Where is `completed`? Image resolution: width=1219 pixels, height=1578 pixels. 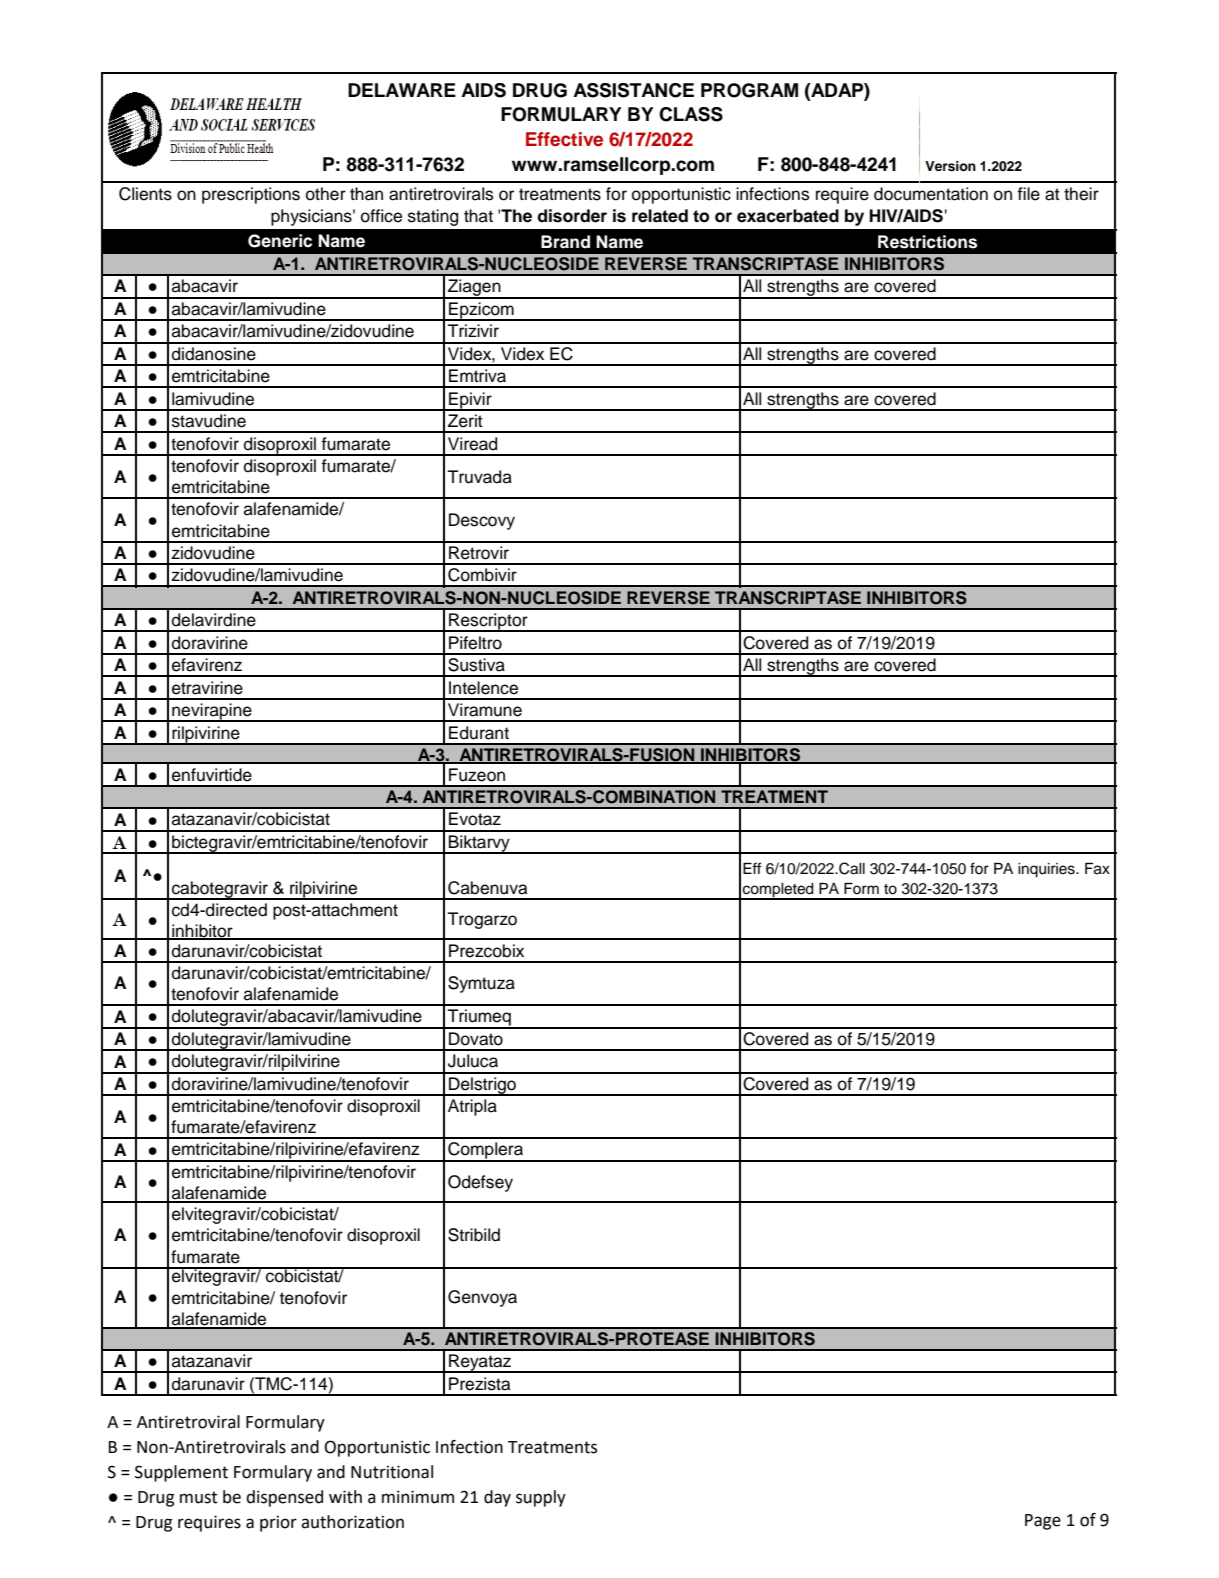
completed is located at coordinates (778, 891).
